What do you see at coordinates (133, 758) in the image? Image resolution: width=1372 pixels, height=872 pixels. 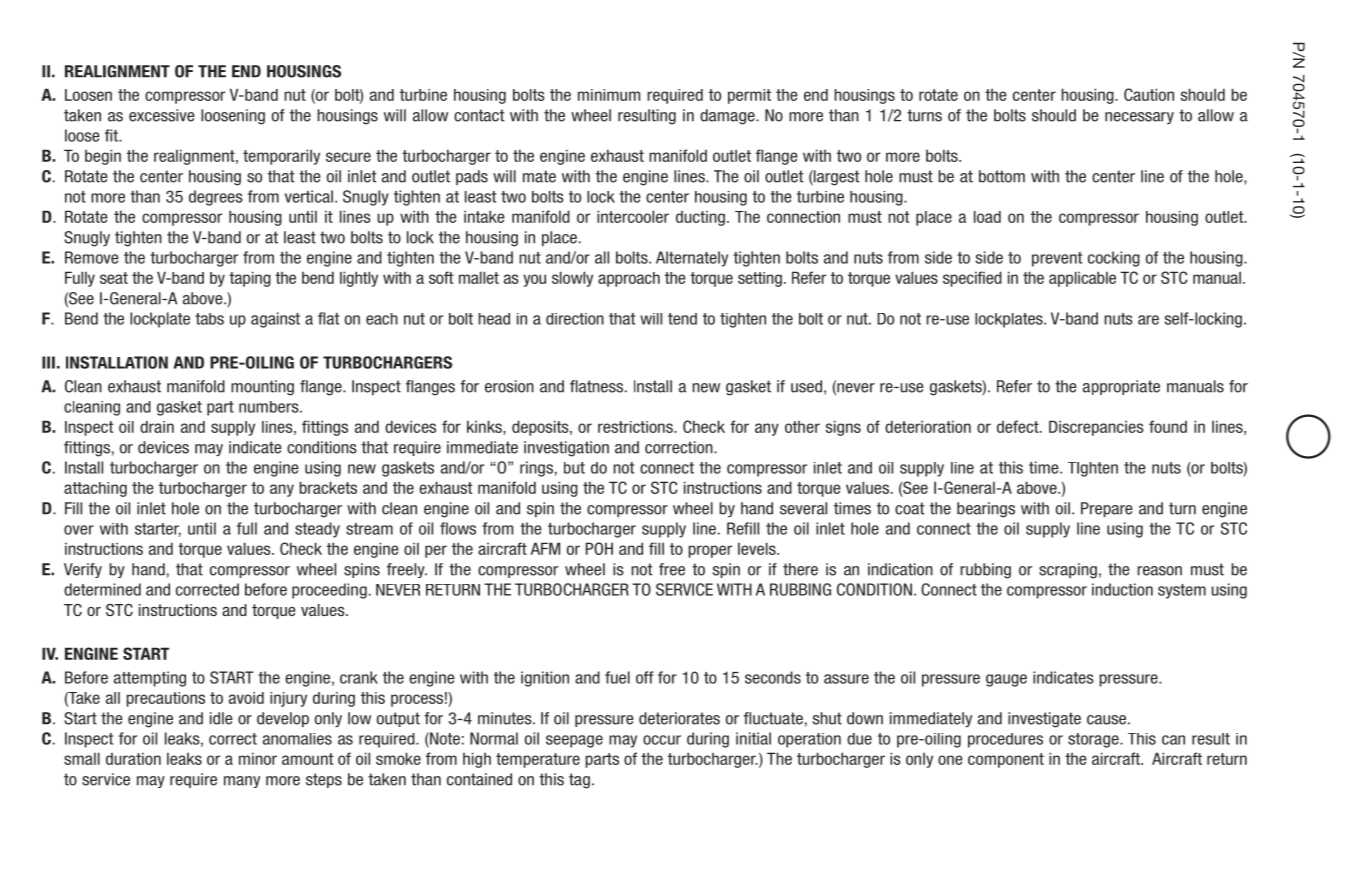 I see `duration` at bounding box center [133, 758].
